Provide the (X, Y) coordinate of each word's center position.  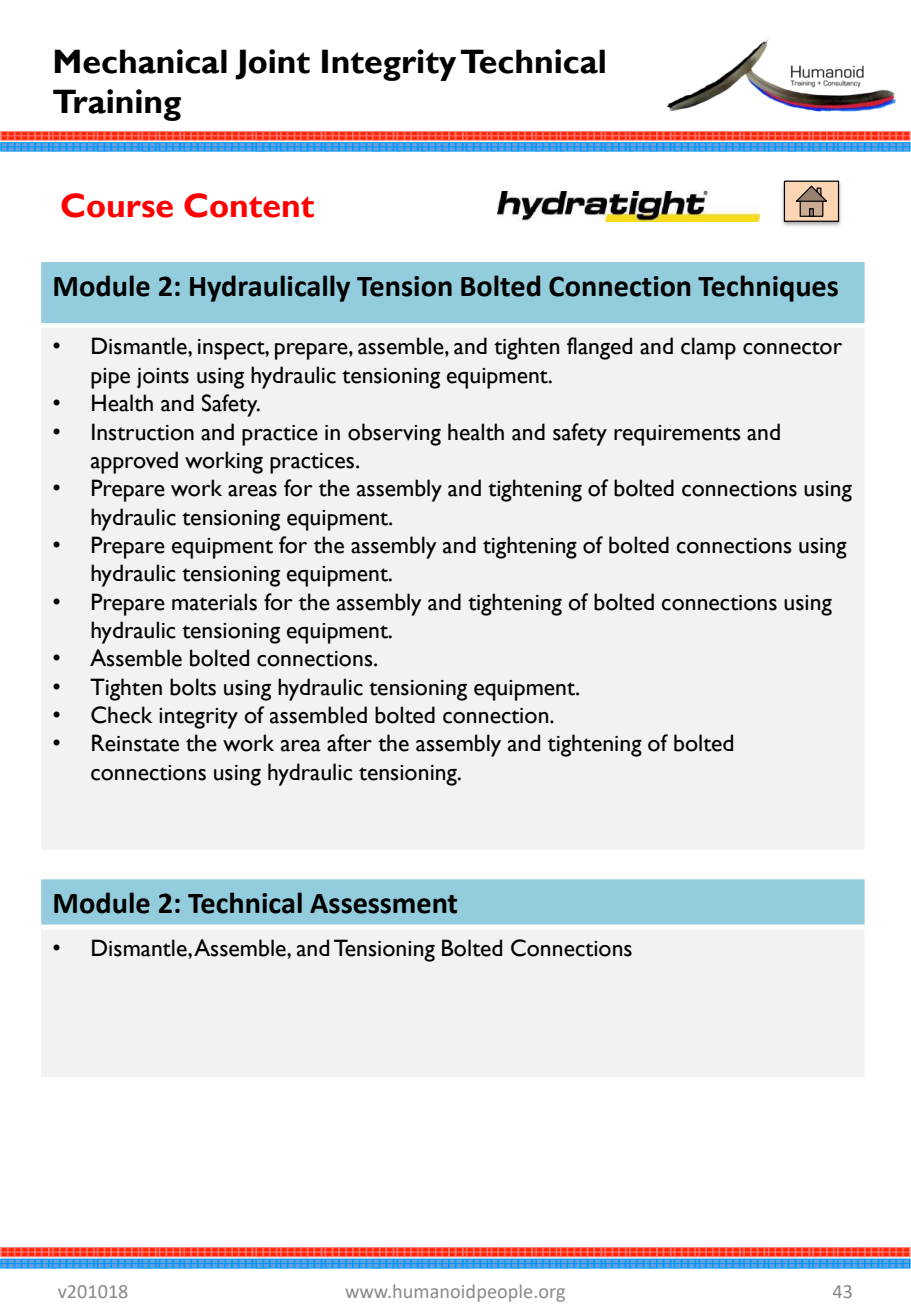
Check (122, 715)
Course (117, 205)
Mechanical (140, 61)
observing (394, 434)
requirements (677, 435)
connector (792, 348)
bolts (193, 687)
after (349, 743)
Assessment (383, 904)
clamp (708, 348)
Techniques (768, 288)
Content (249, 205)
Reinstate (135, 743)
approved (134, 462)
